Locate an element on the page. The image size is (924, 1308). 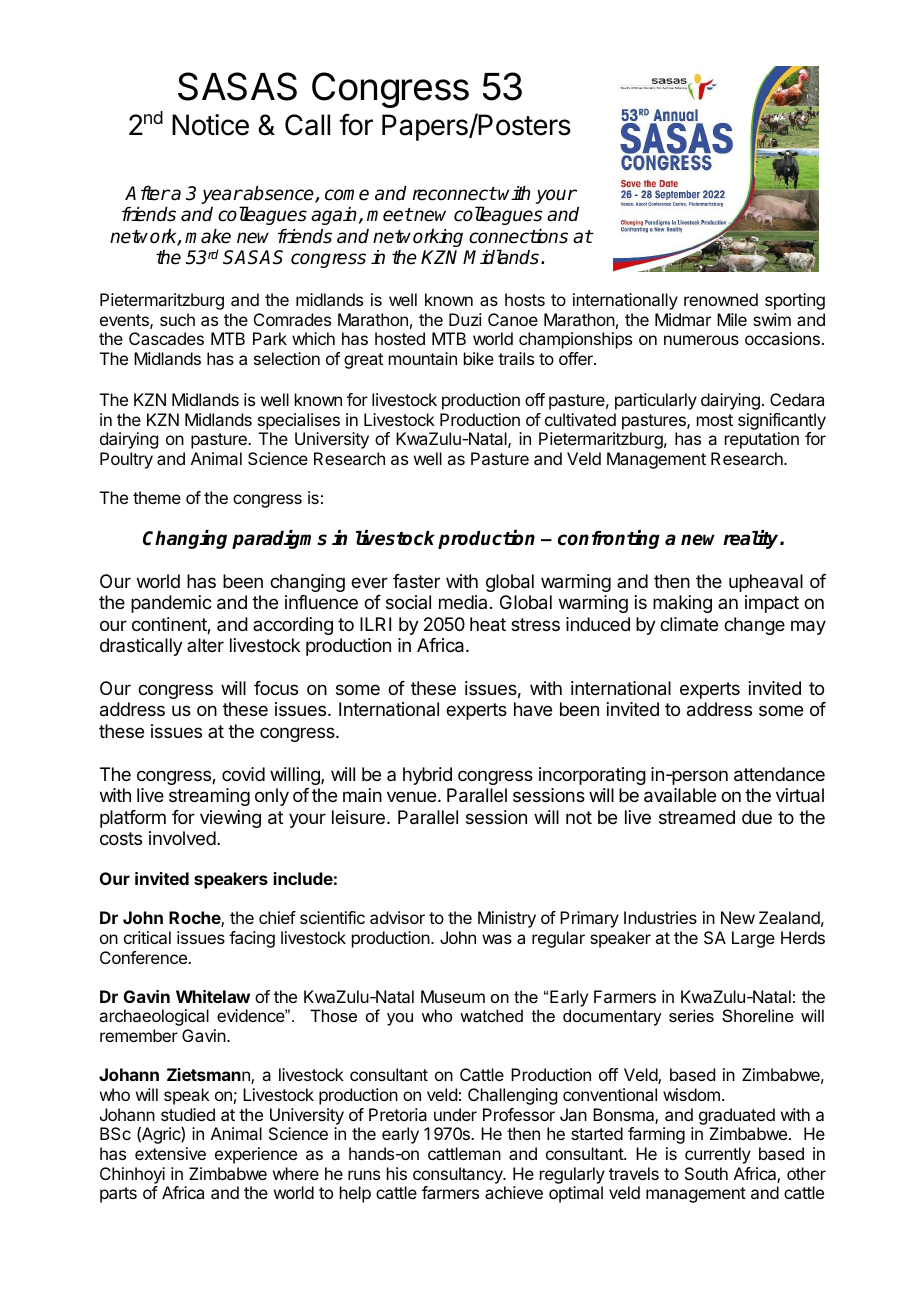
attendance is located at coordinates (779, 774).
